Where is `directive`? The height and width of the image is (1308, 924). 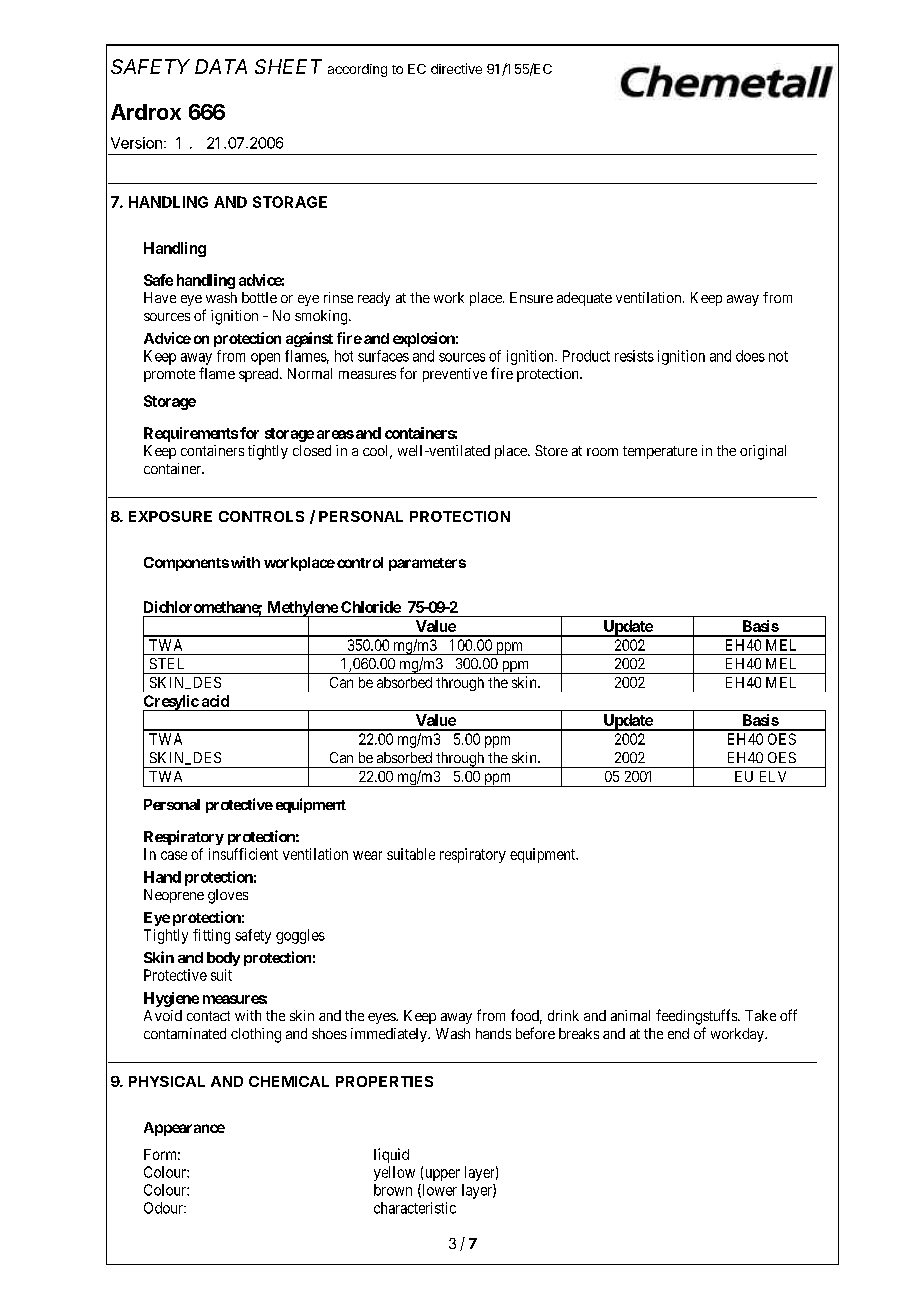
directive is located at coordinates (456, 68).
